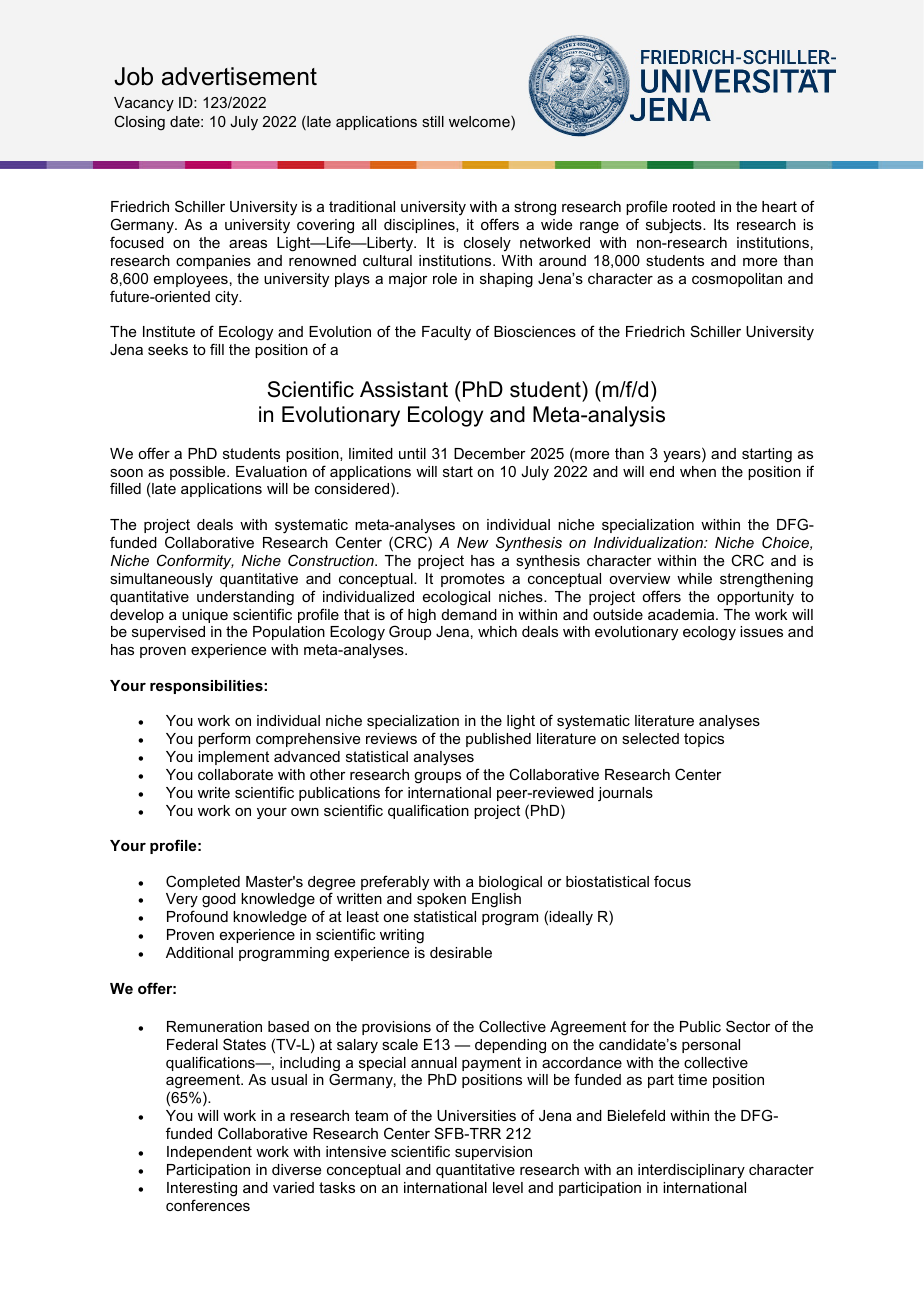  What do you see at coordinates (441, 900) in the screenshot?
I see `spoken` at bounding box center [441, 900].
